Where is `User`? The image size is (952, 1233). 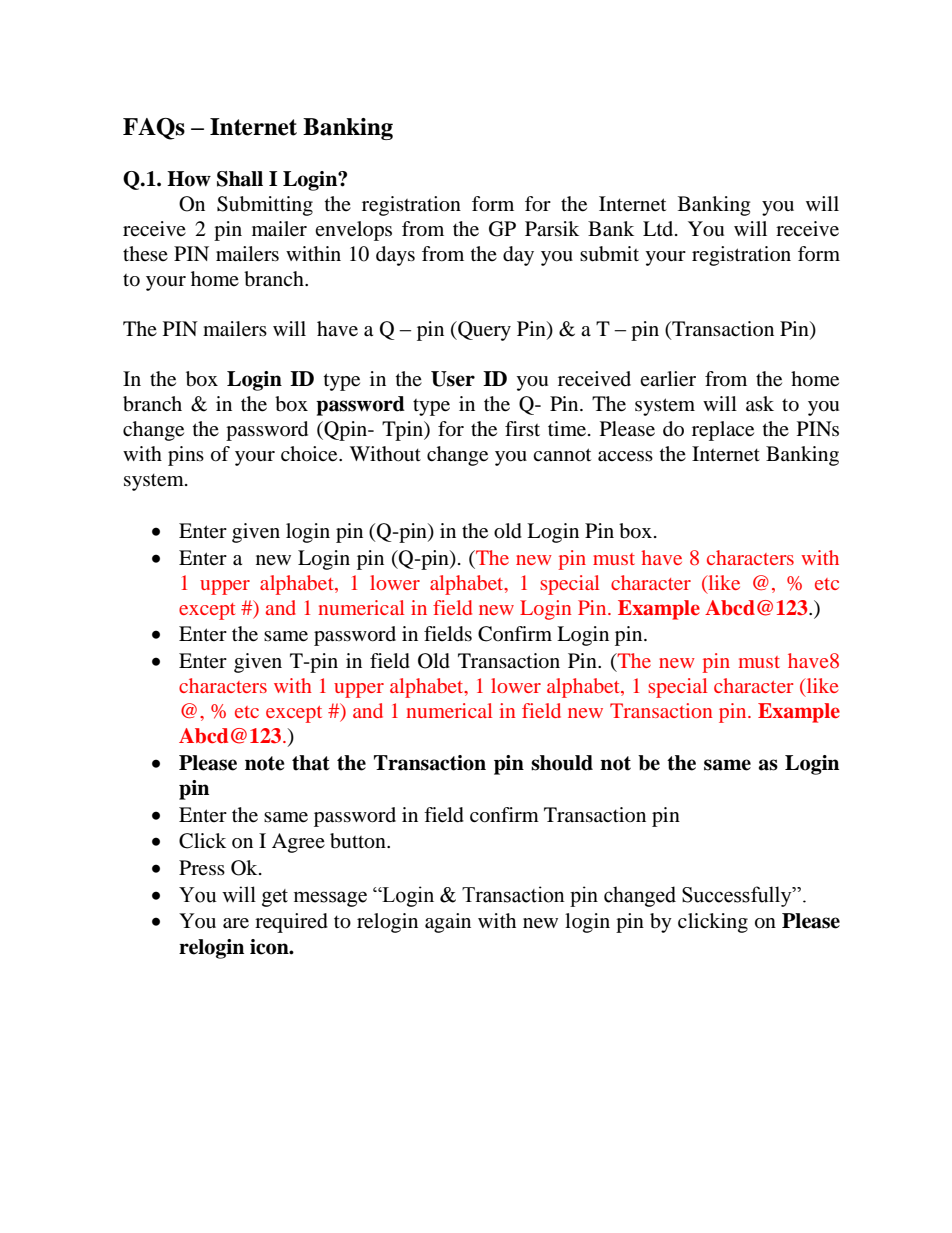
User is located at coordinates (453, 379).
